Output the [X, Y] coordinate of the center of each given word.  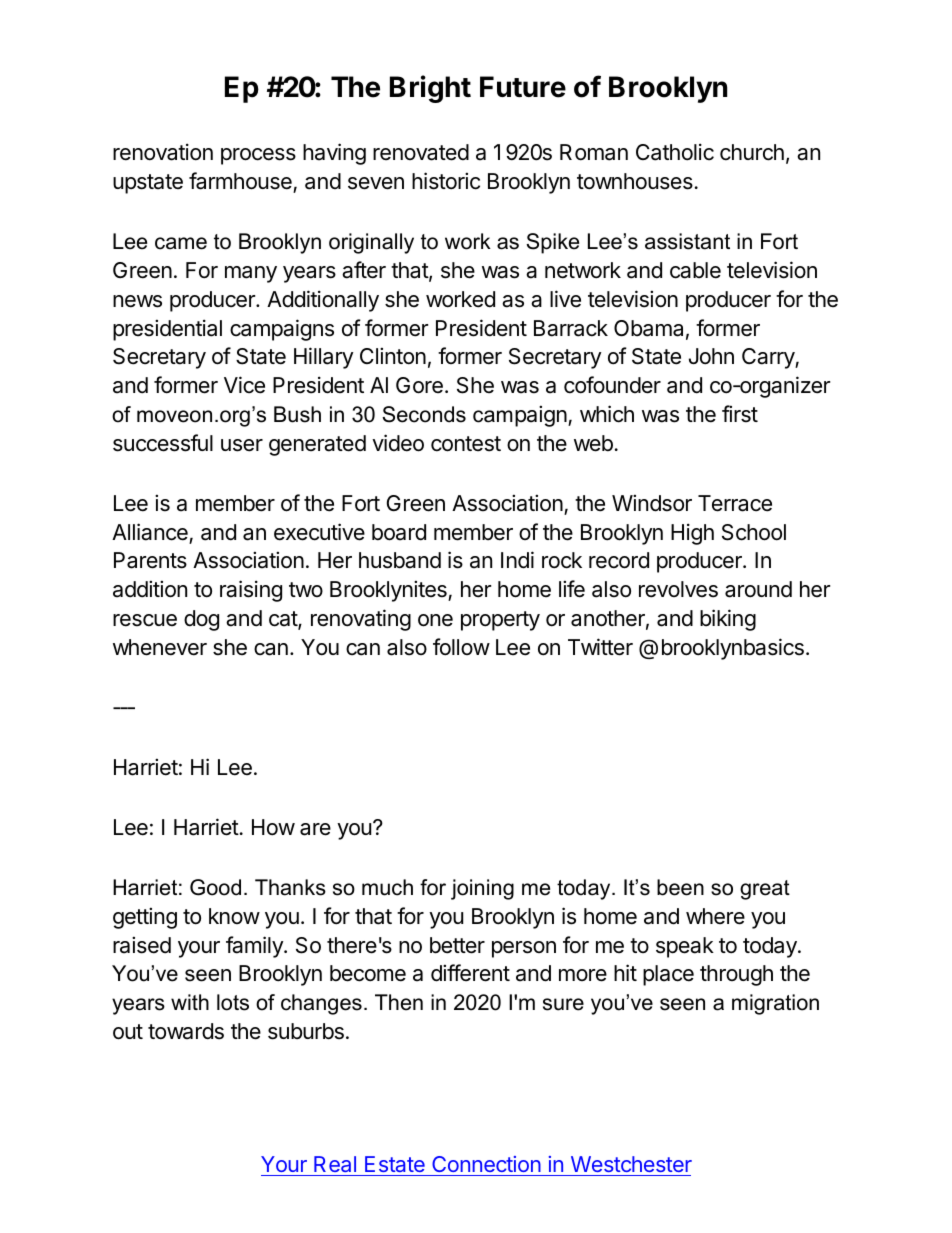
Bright [430, 89]
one [435, 620]
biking [728, 620]
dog [201, 620]
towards [186, 1031]
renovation [163, 152]
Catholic [675, 152]
